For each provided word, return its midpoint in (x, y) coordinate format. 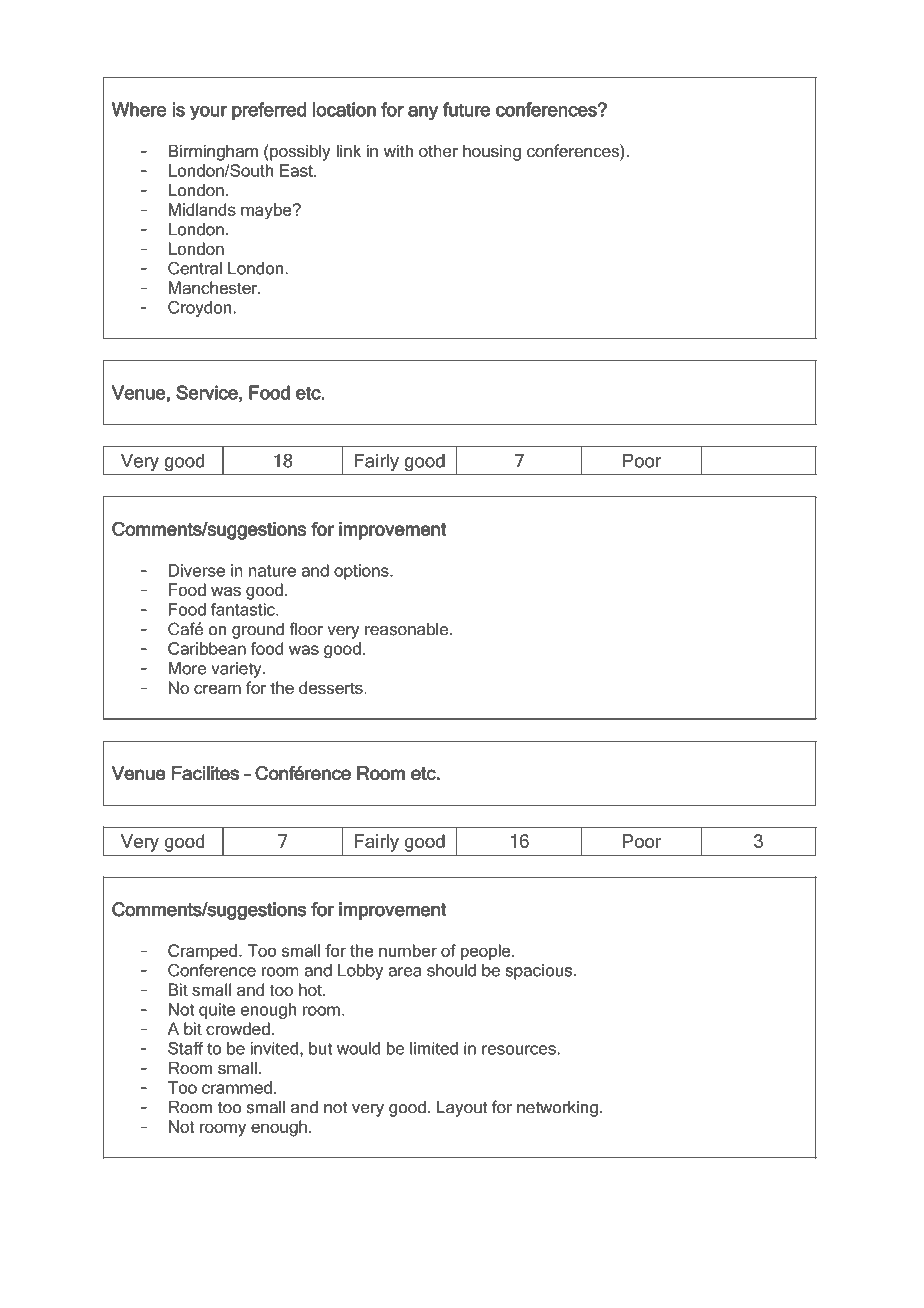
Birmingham (213, 152)
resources (519, 1050)
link (348, 150)
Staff (186, 1048)
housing (492, 152)
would (358, 1048)
